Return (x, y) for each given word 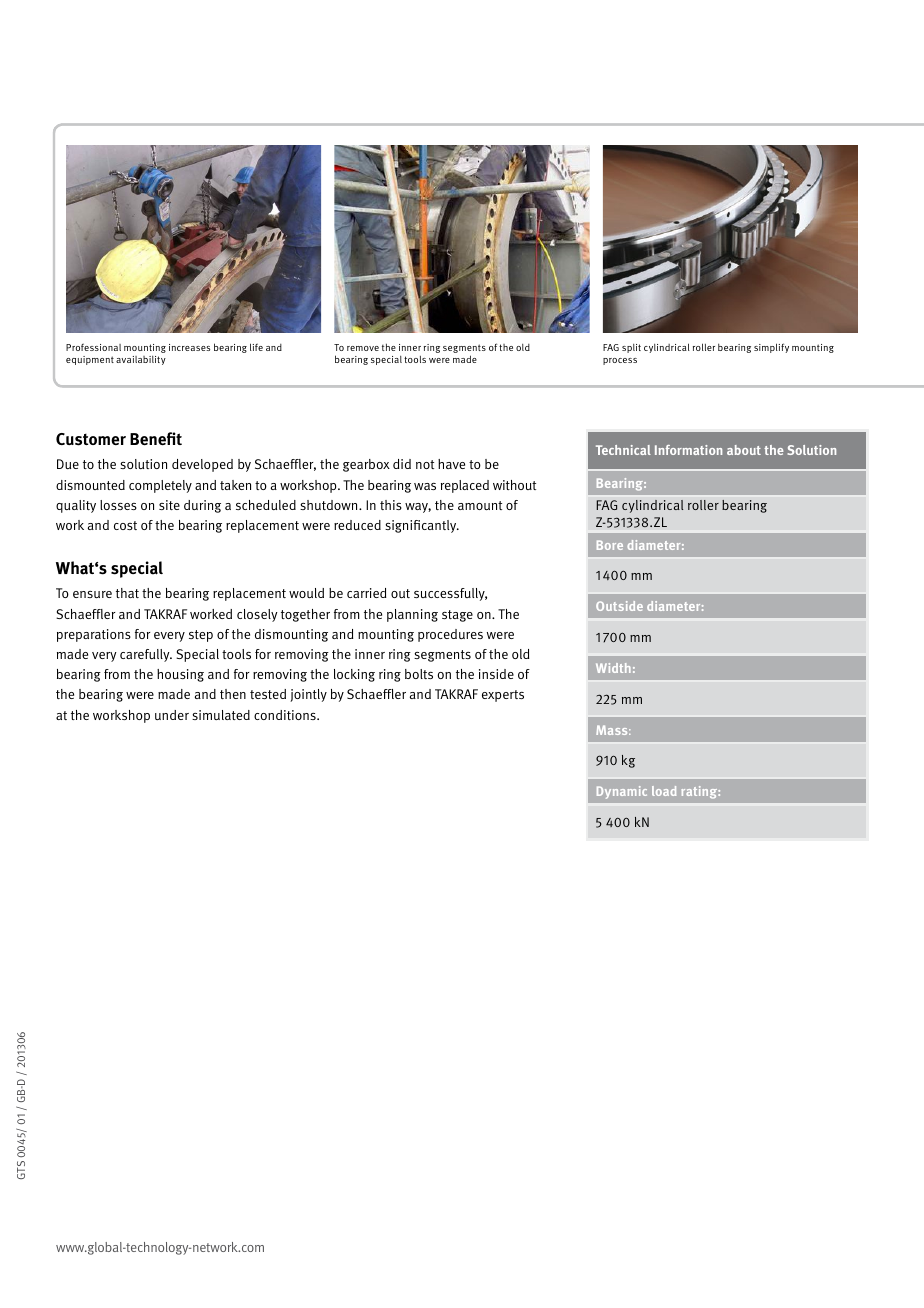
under (172, 715)
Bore (610, 545)
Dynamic (622, 792)
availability (141, 360)
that (127, 593)
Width (613, 668)
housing (180, 675)
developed (202, 465)
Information (688, 450)
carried (366, 593)
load (664, 791)
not (425, 464)
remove (363, 348)
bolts (419, 674)
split (631, 348)
